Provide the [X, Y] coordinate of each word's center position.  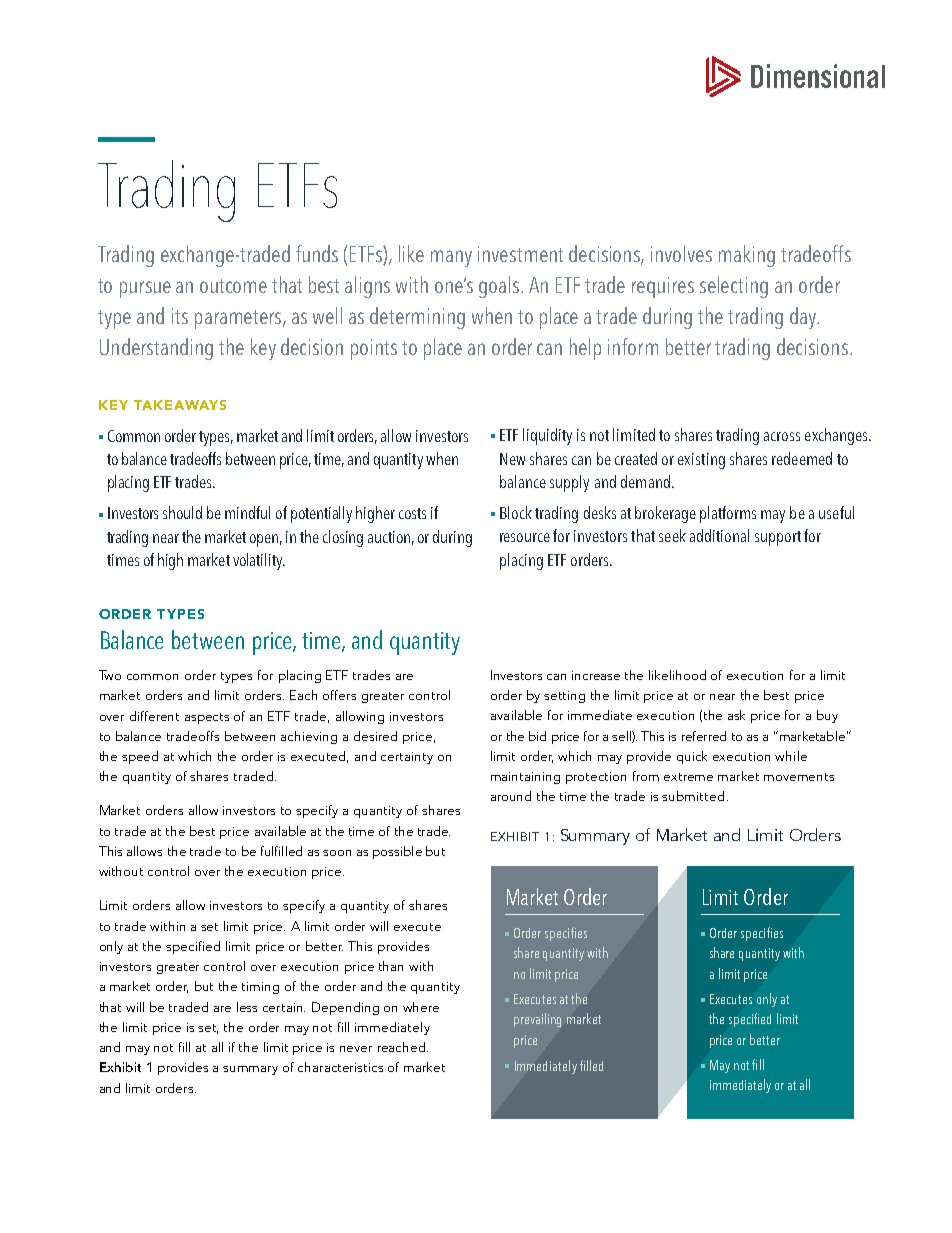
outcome [233, 286]
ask [736, 715]
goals [500, 287]
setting [564, 697]
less [247, 1007]
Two [110, 675]
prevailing [537, 1020]
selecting [734, 287]
